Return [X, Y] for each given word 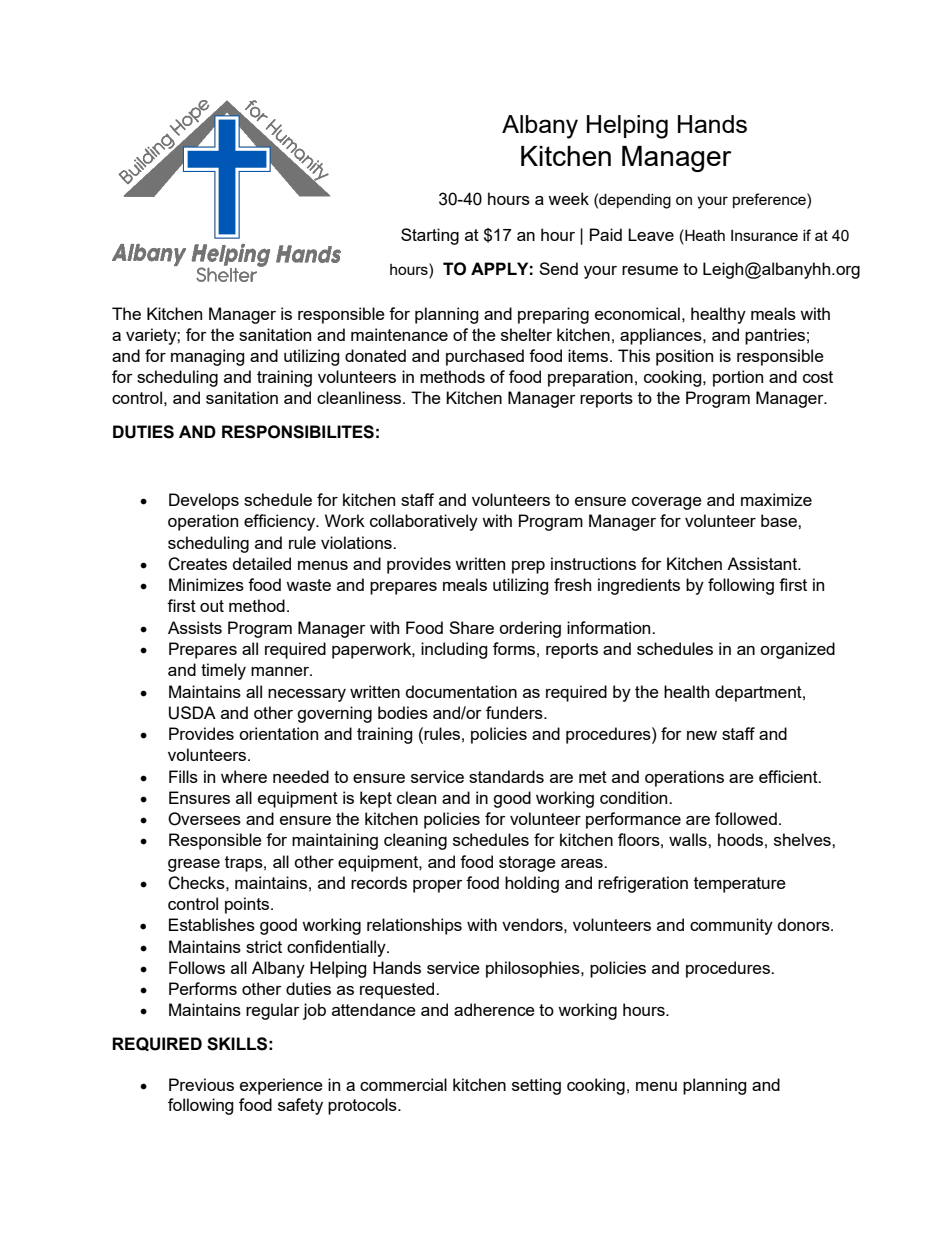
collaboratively [424, 522]
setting [536, 1086]
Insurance [764, 235]
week [568, 198]
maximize [776, 499]
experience [281, 1086]
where [244, 776]
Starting [430, 236]
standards [506, 776]
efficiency [281, 522]
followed [746, 818]
